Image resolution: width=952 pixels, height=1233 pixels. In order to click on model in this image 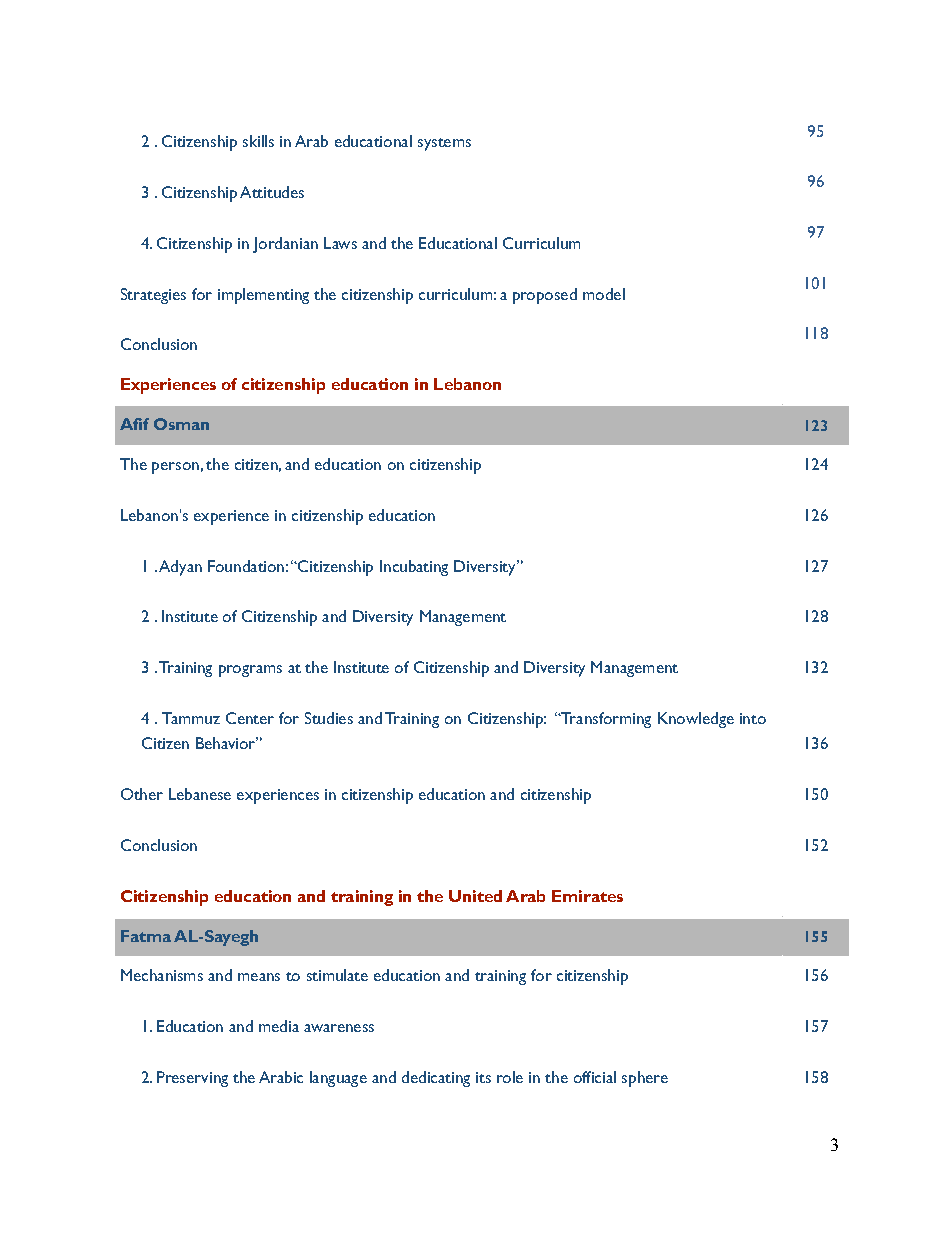, I will do `click(604, 294)`.
